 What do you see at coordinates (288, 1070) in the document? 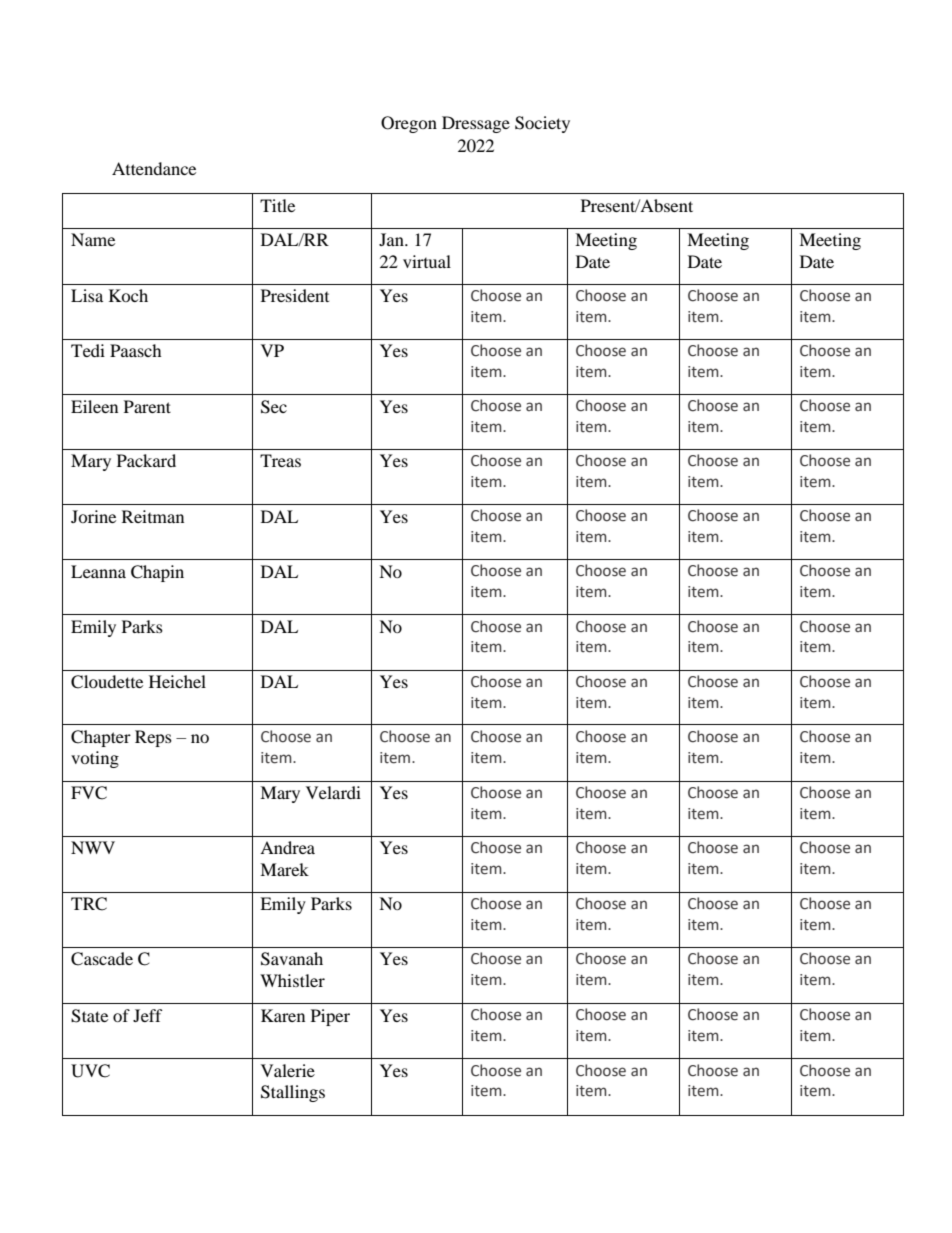
I see `Valerie` at bounding box center [288, 1070].
